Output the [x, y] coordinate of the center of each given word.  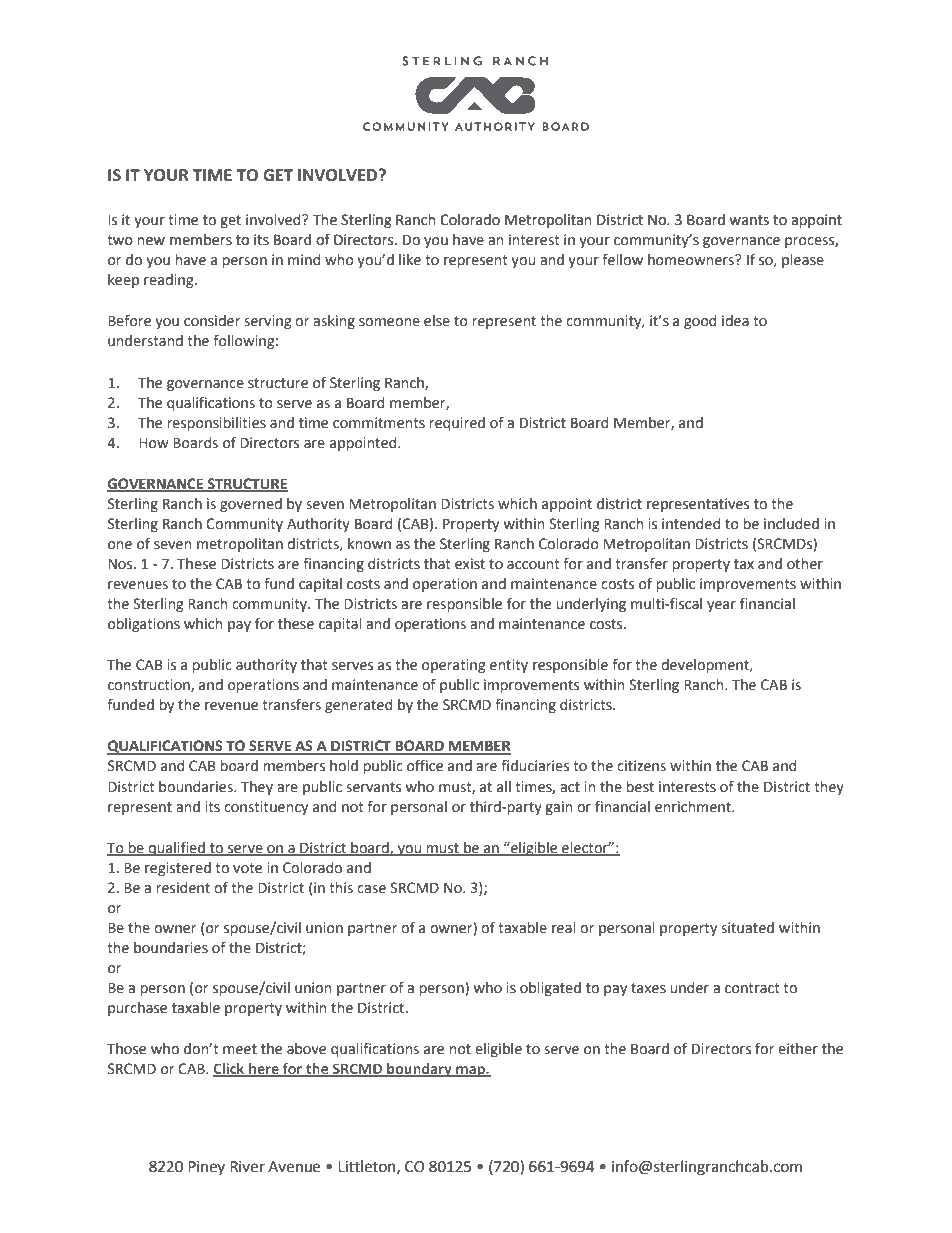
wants [749, 220]
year [721, 606]
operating [454, 666]
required [457, 424]
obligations [144, 625]
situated [747, 928]
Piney [206, 1168]
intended [691, 524]
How [154, 443]
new [151, 241]
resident [183, 888]
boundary [419, 1070]
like [410, 260]
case [371, 889]
